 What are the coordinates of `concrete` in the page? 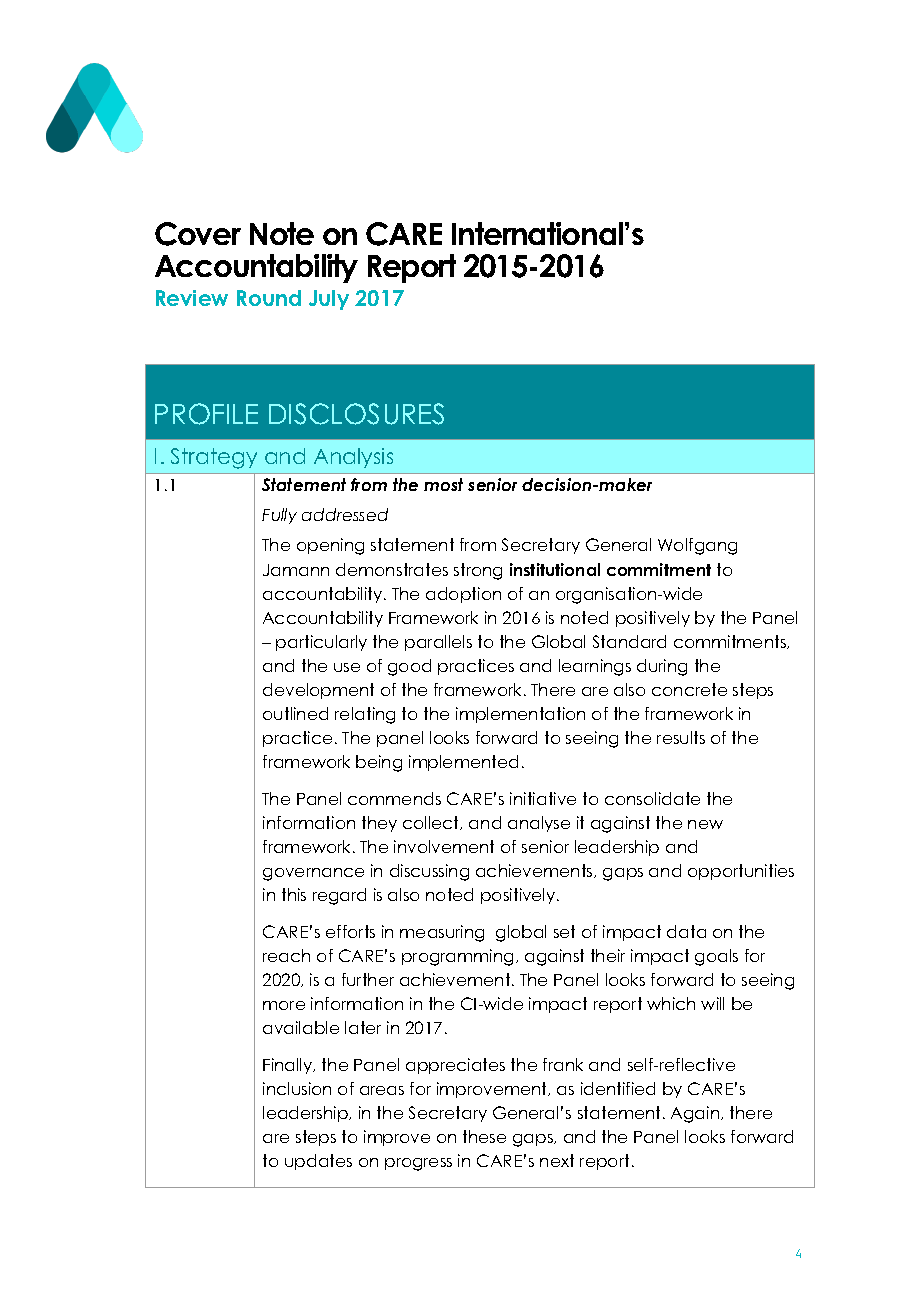 It's located at (689, 689).
